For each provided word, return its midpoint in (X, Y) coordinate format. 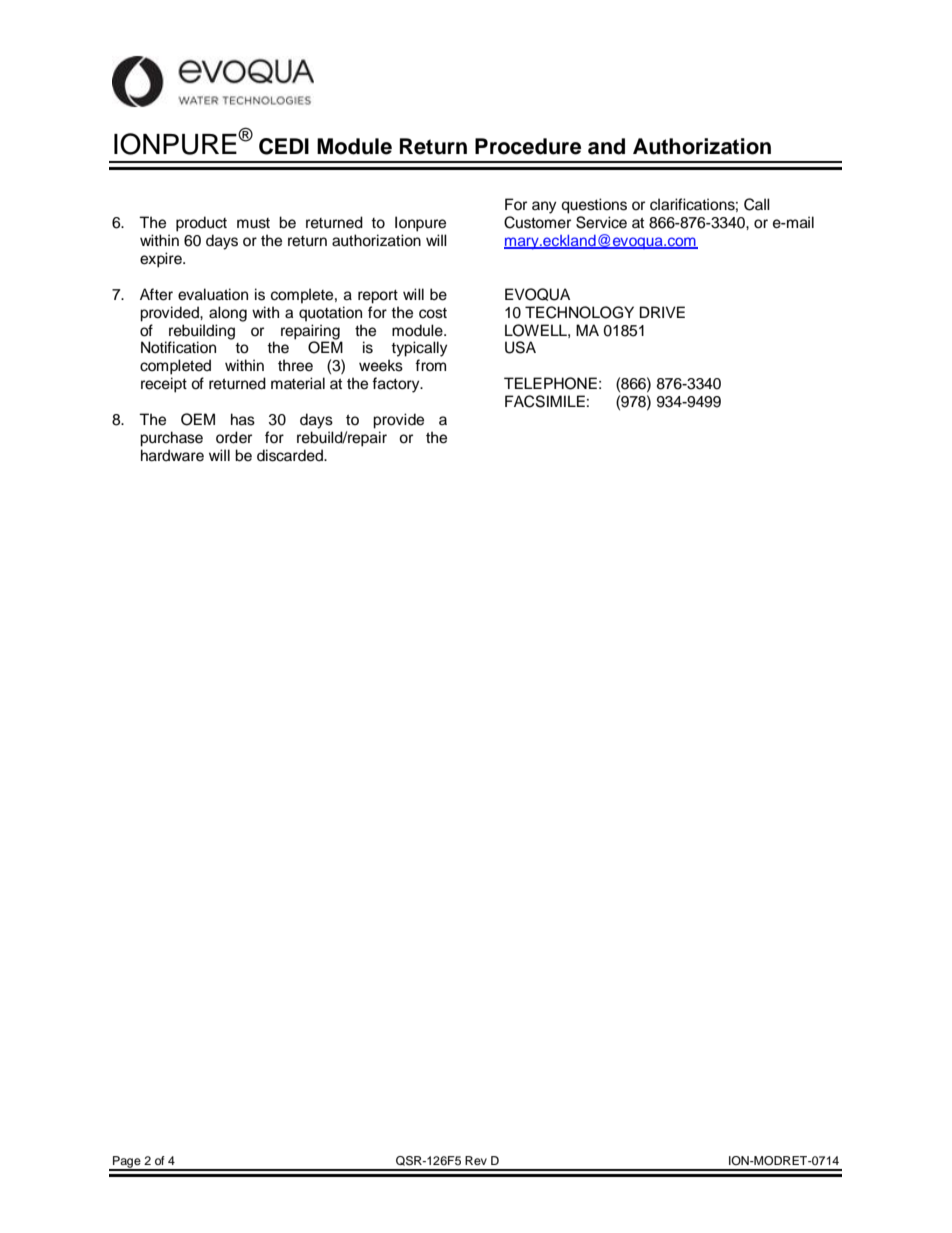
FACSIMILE (545, 401)
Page (127, 1163)
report (378, 297)
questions (594, 206)
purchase (171, 439)
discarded (291, 455)
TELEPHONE (550, 383)
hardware (172, 455)
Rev (476, 1160)
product (201, 224)
